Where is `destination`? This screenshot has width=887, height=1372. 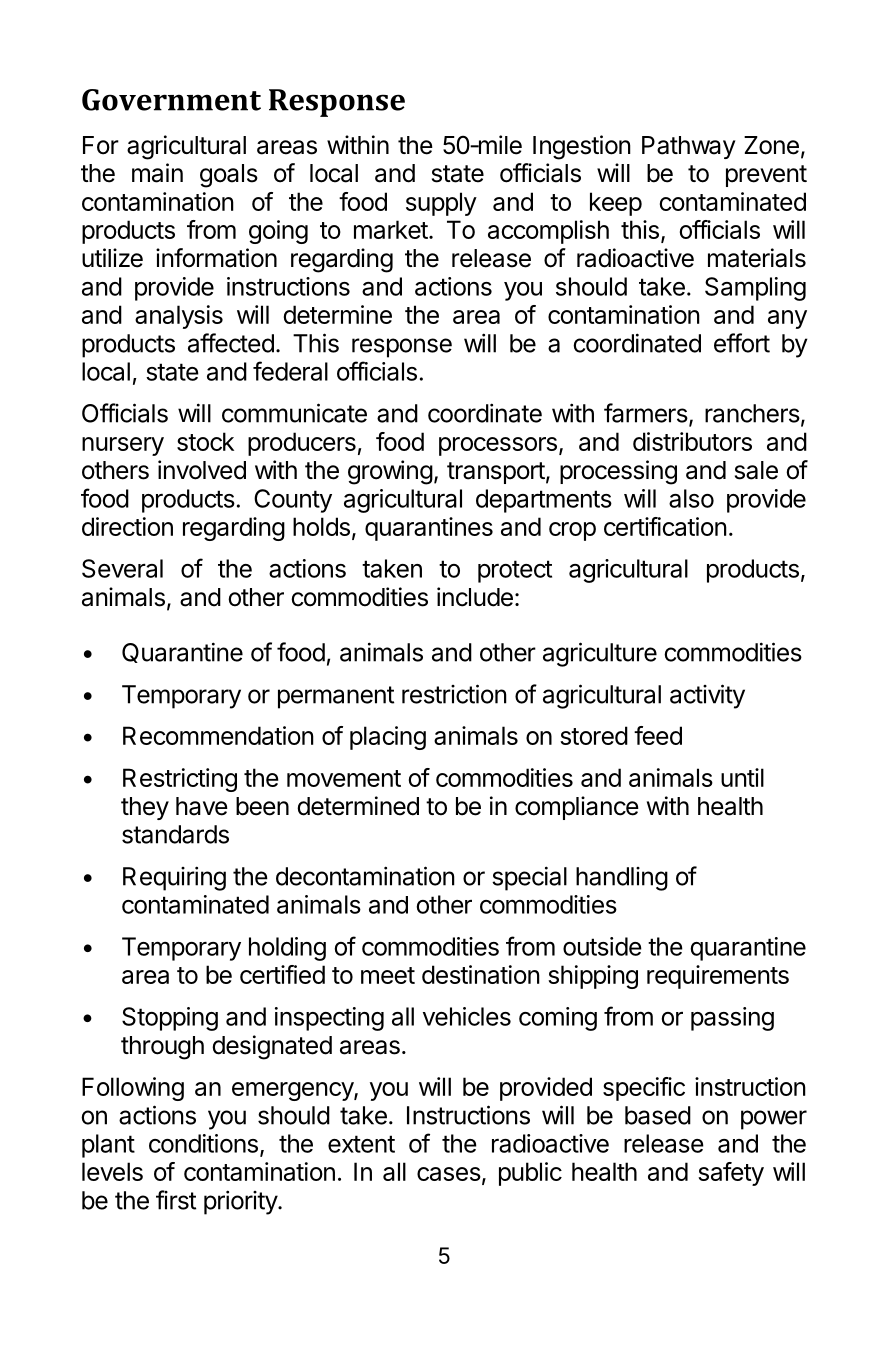 destination is located at coordinates (481, 974).
